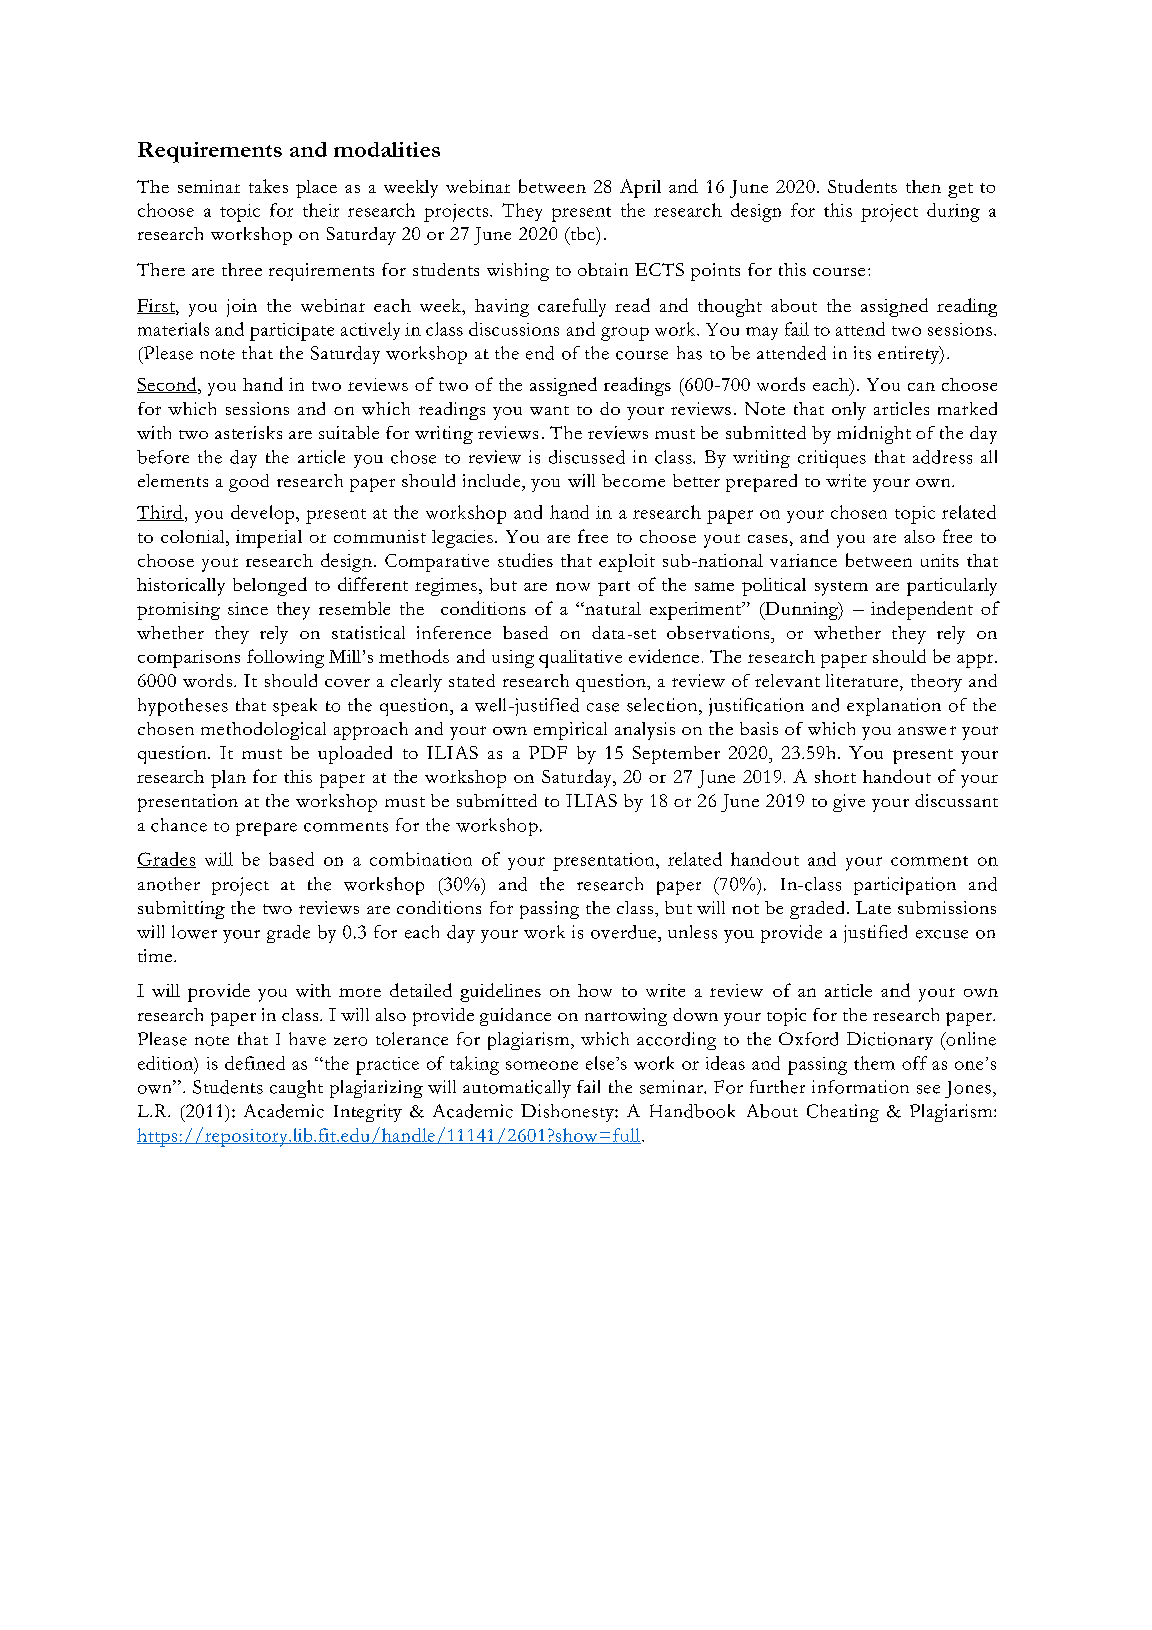  What do you see at coordinates (580, 659) in the image?
I see `qualitative` at bounding box center [580, 659].
